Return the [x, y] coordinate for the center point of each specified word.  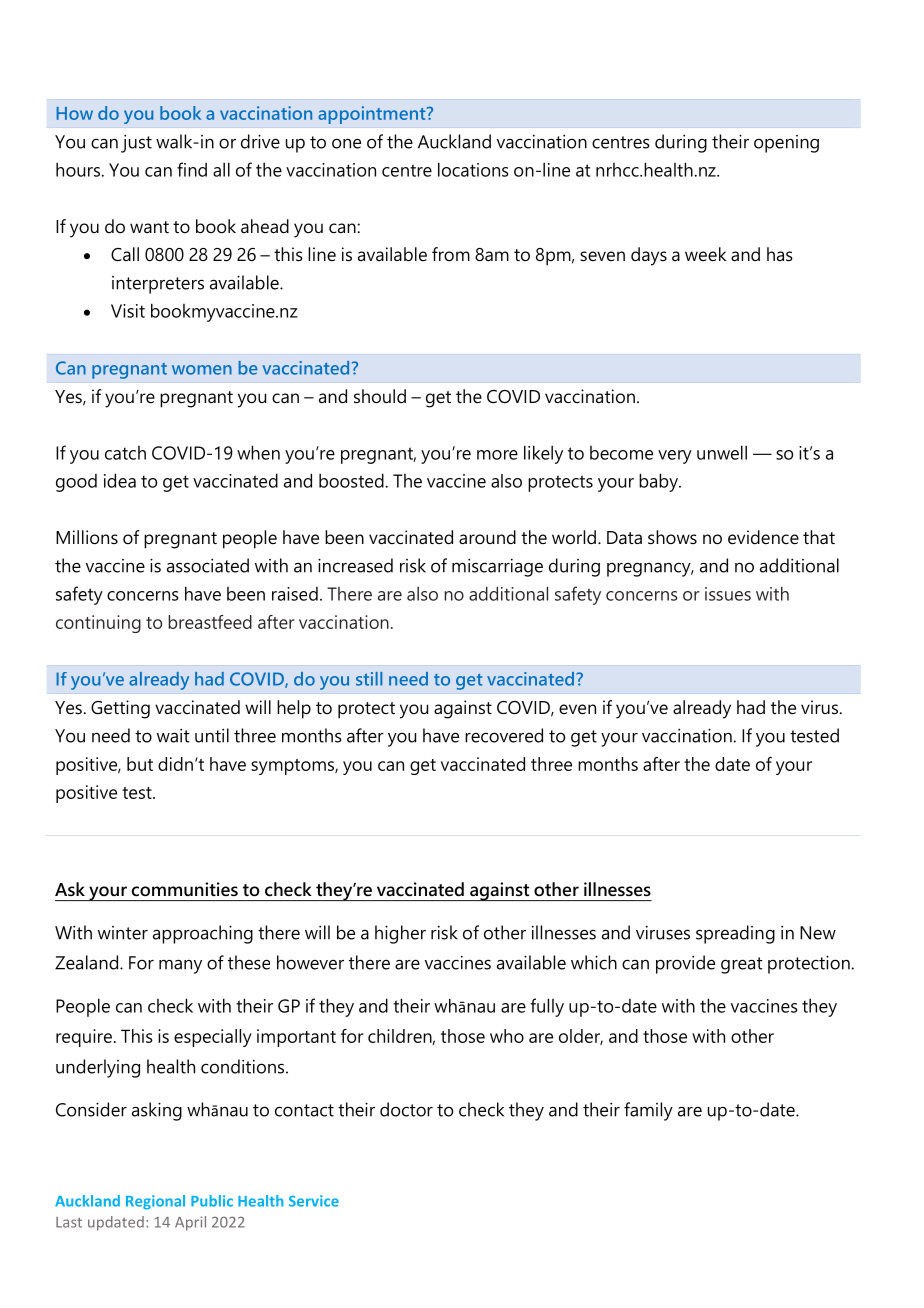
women [202, 370]
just [136, 144]
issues [728, 594]
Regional [155, 1202]
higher [400, 934]
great [742, 965]
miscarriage [497, 568]
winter [123, 933]
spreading [735, 934]
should [380, 396]
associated [208, 565]
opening [786, 144]
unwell [722, 452]
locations [473, 169]
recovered [504, 735]
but [140, 764]
